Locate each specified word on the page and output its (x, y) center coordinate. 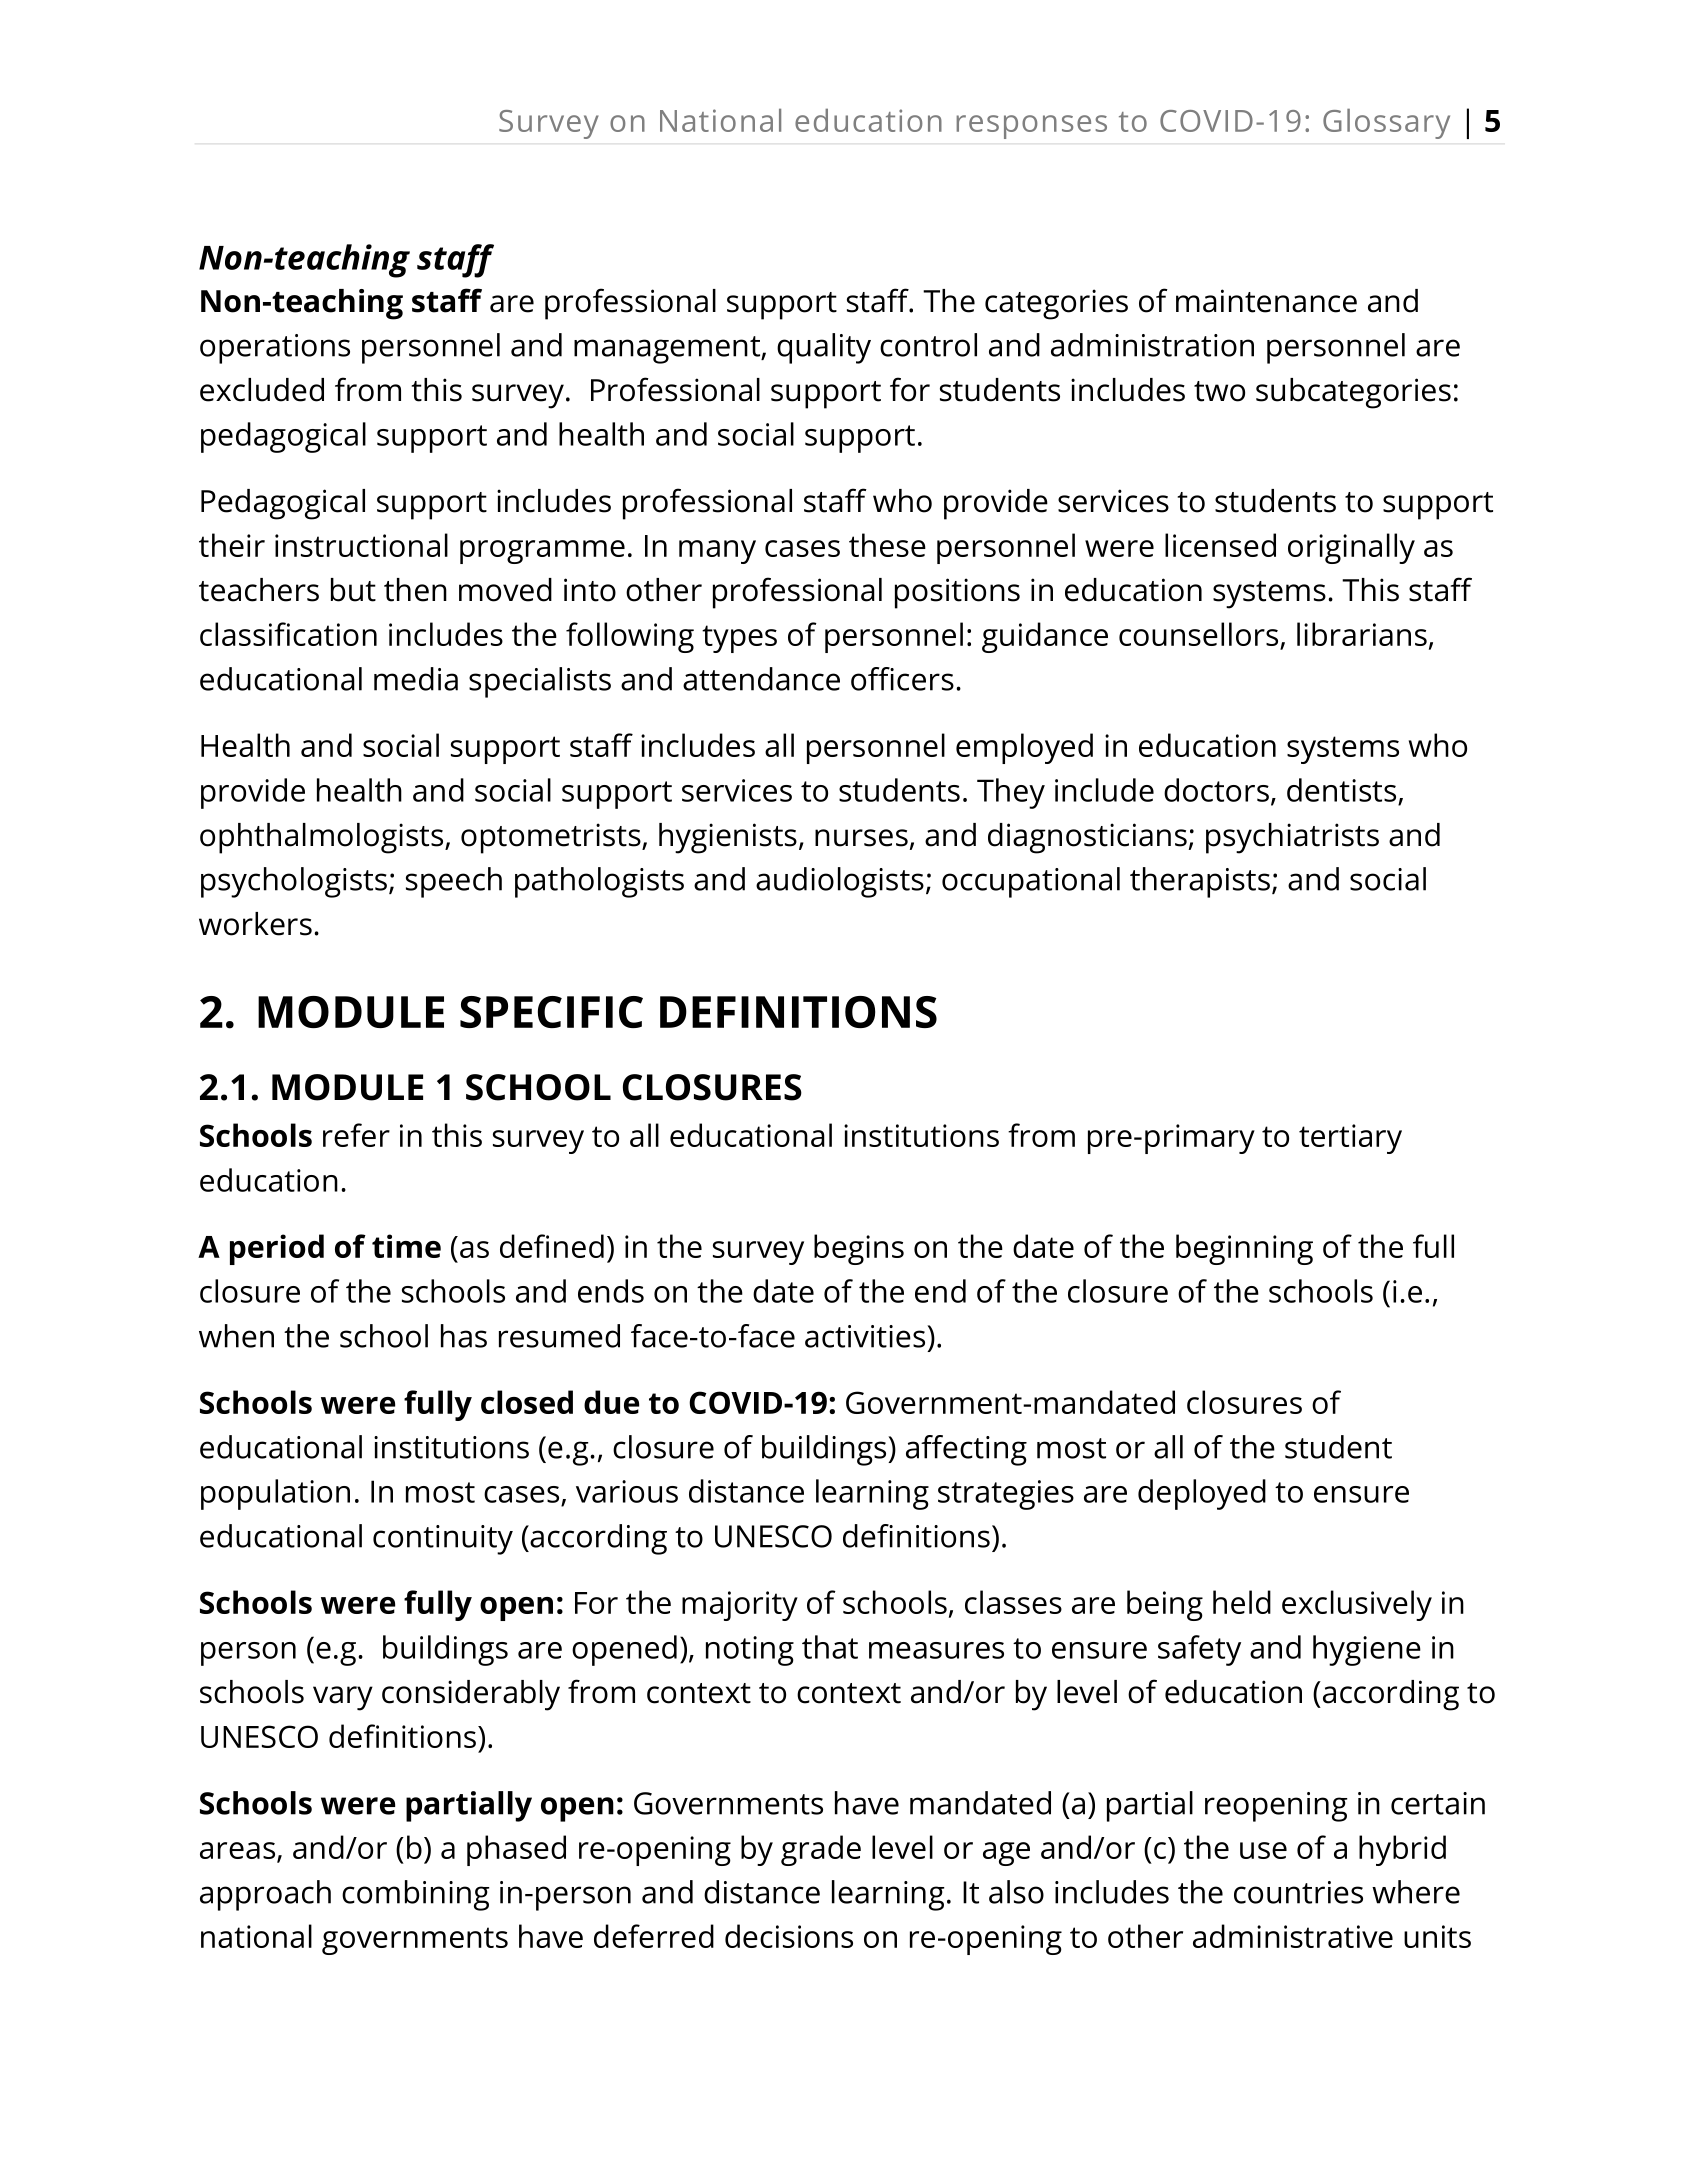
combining (416, 1895)
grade (821, 1850)
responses (1031, 127)
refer (356, 1135)
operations (275, 349)
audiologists (840, 882)
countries (1298, 1892)
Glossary (1386, 124)
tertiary (1350, 1139)
